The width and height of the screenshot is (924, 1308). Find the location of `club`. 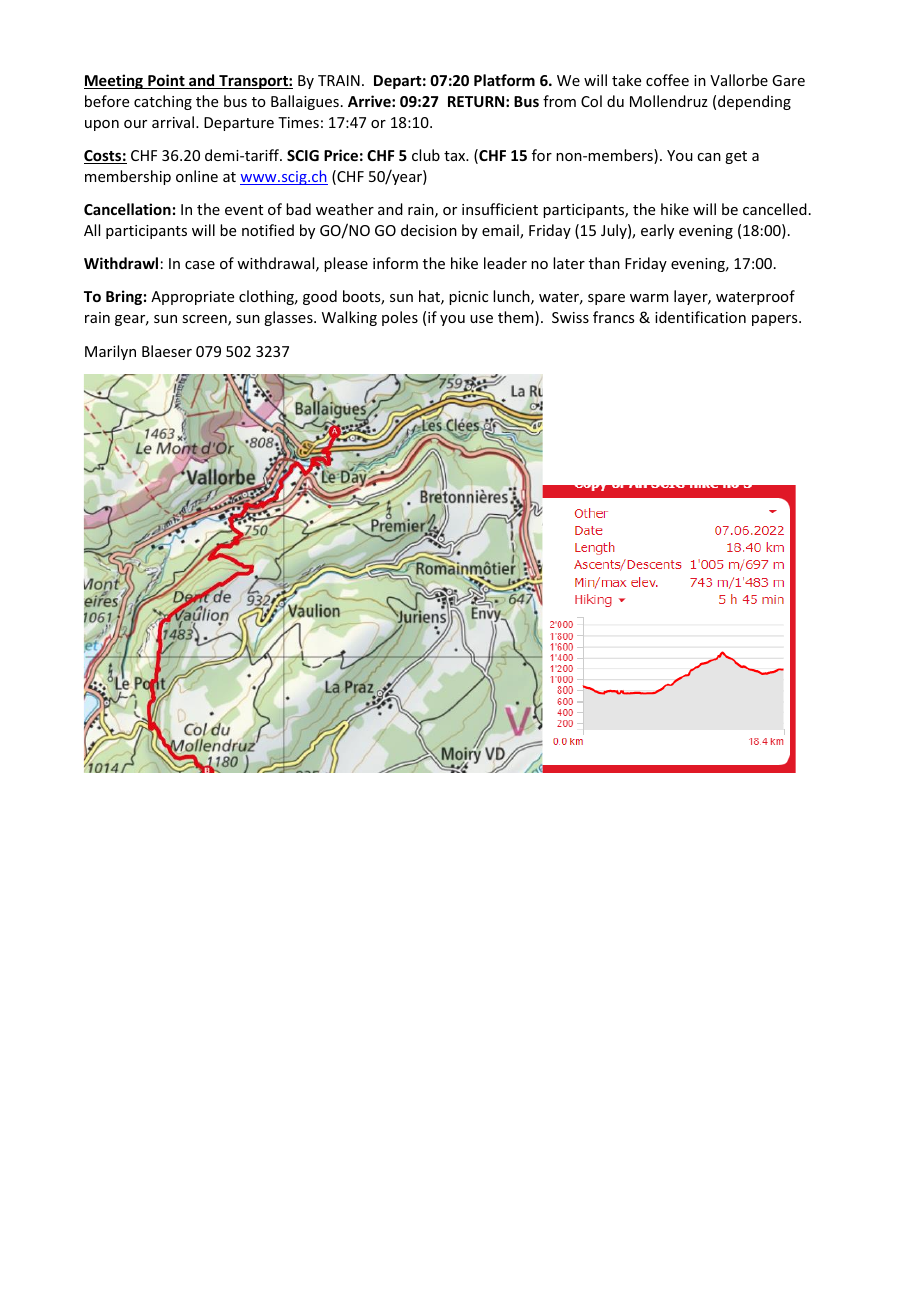

club is located at coordinates (426, 155).
